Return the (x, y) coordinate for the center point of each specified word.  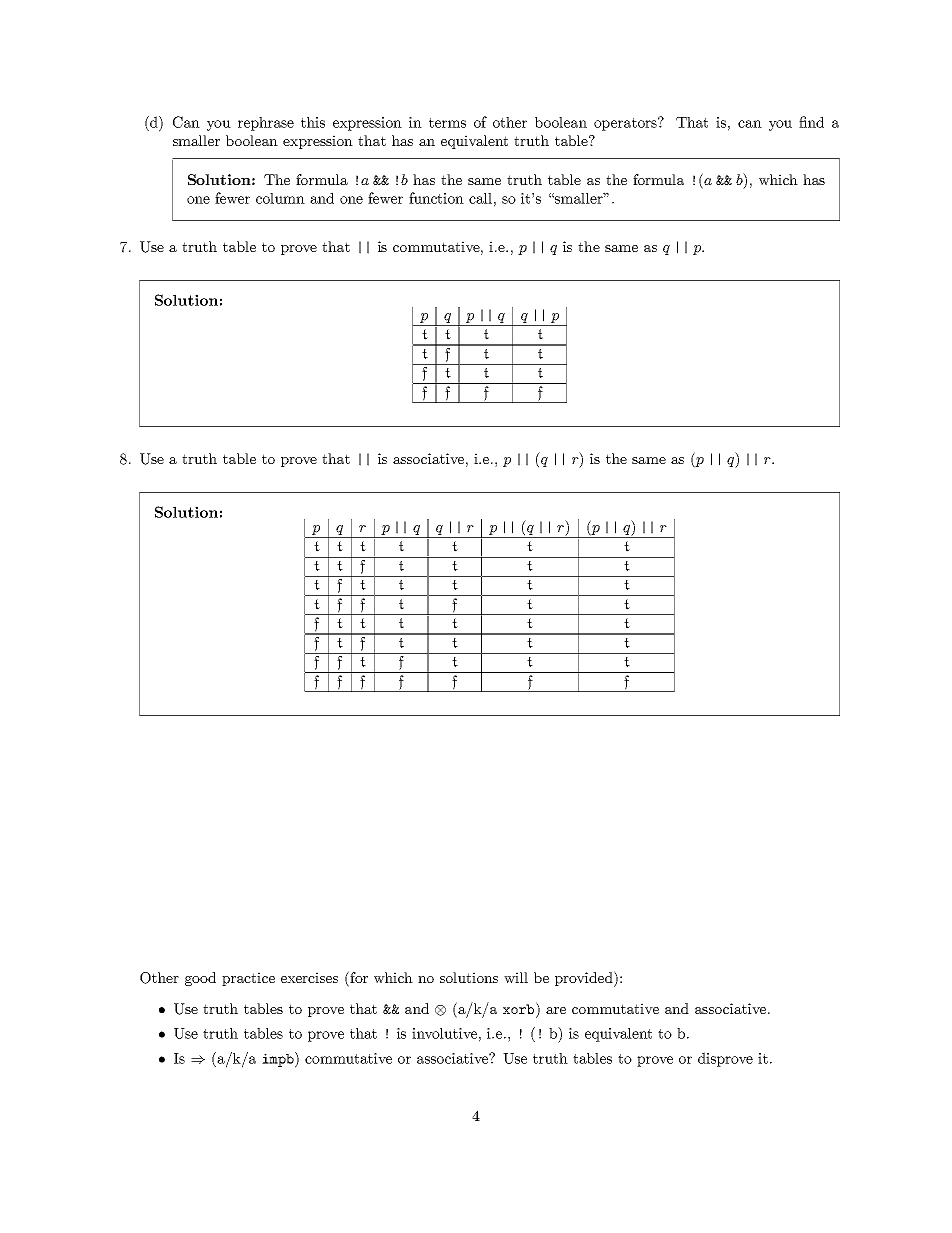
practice (248, 979)
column (280, 198)
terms (447, 123)
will (516, 977)
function (436, 198)
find (811, 122)
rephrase (266, 124)
